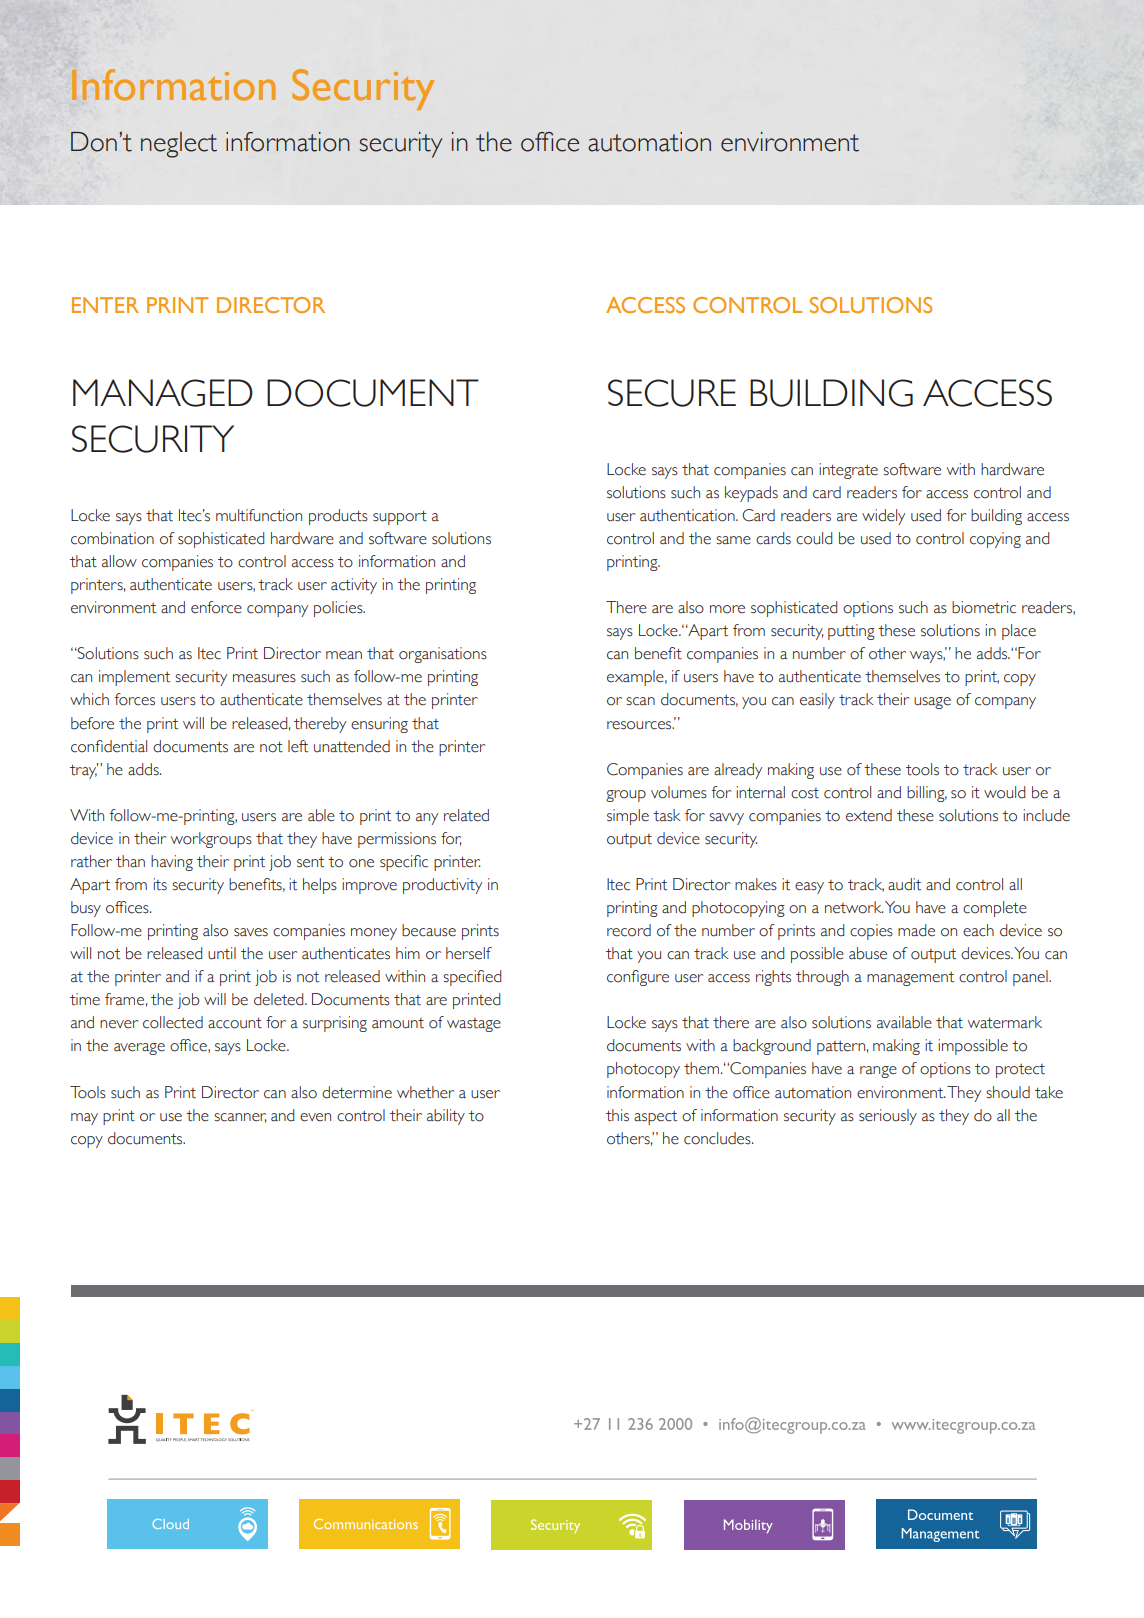  Describe the element at coordinates (927, 794) in the image. I see `billing` at that location.
